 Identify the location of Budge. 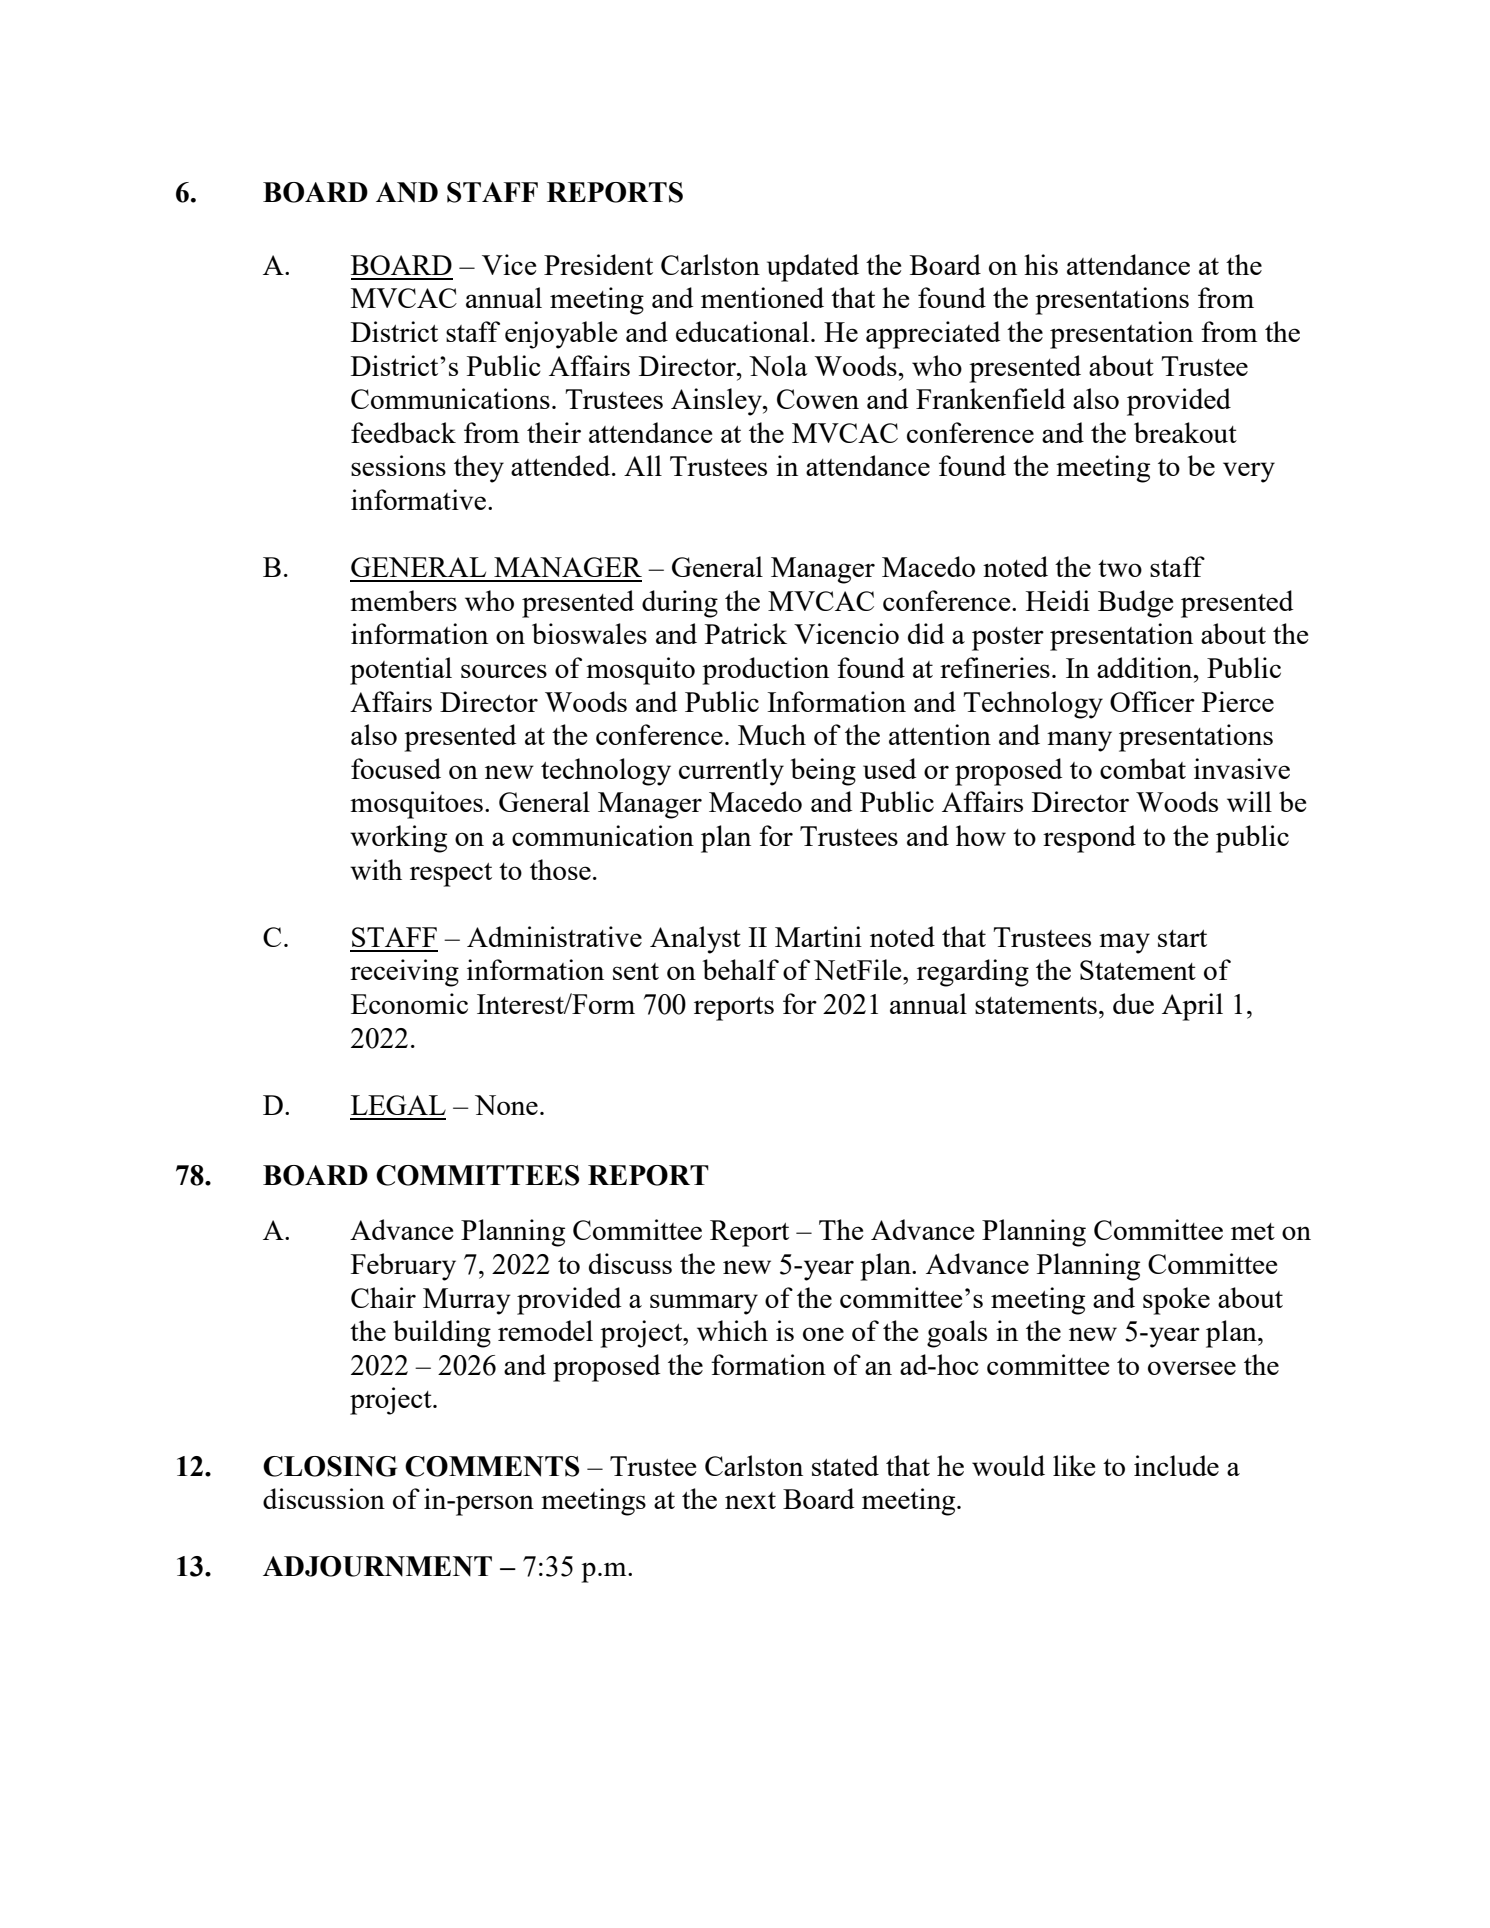
(1135, 604).
